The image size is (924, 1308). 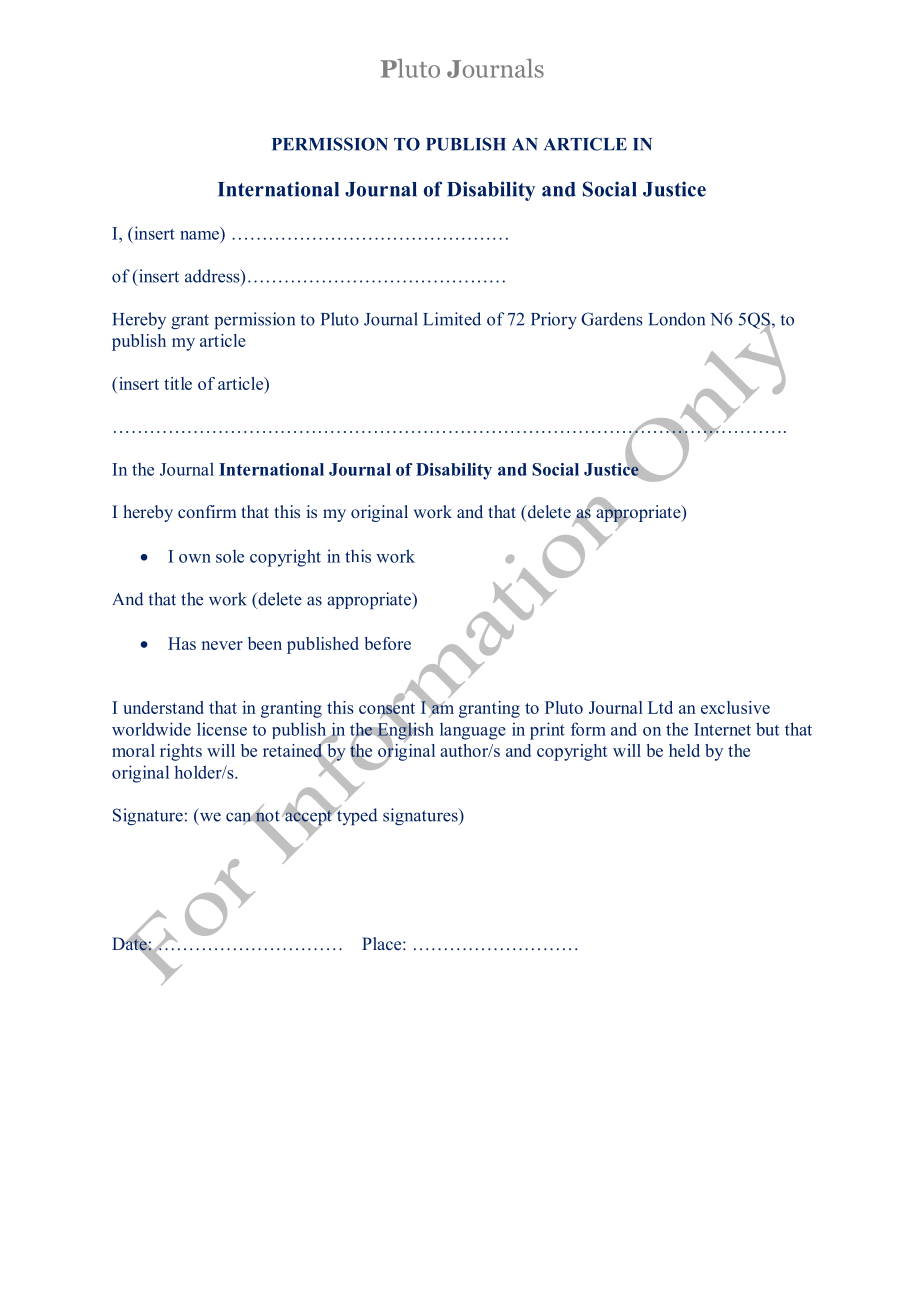 I want to click on Limited, so click(x=452, y=319).
